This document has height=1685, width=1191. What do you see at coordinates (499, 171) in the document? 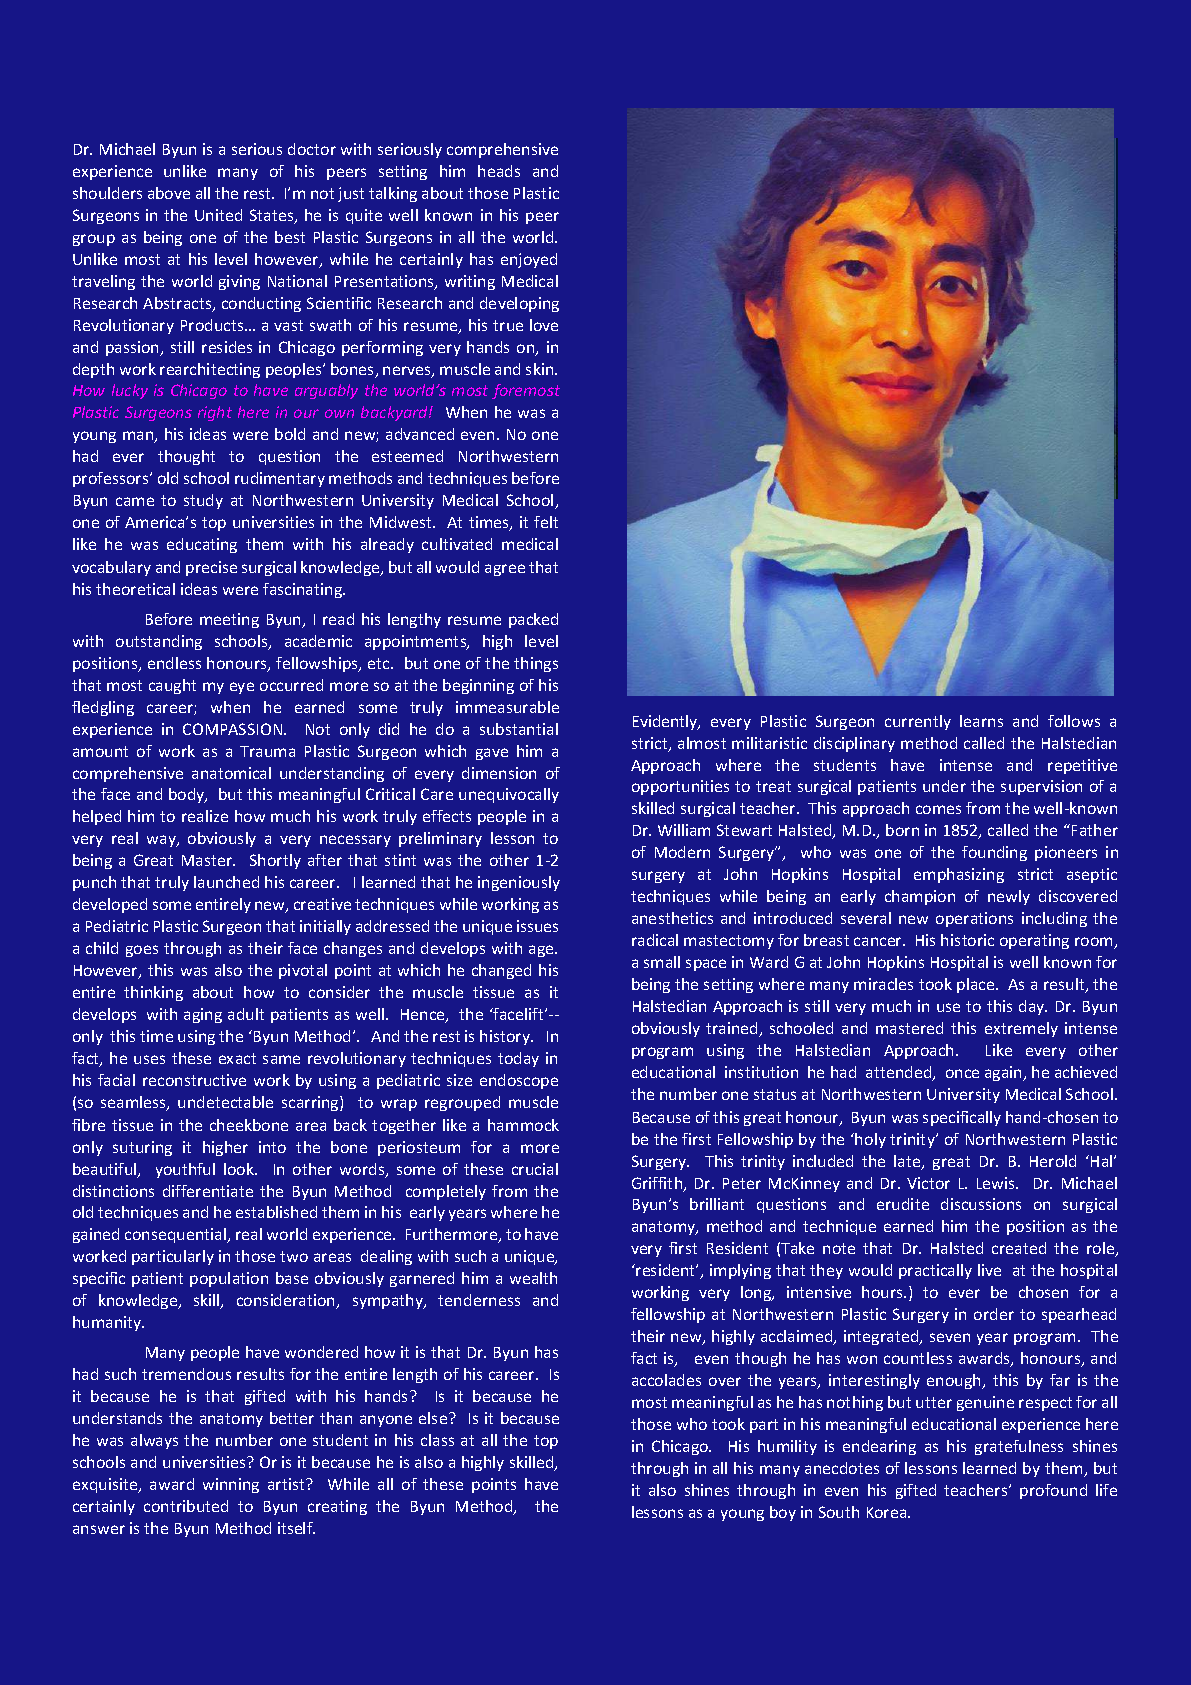
I see `heads` at bounding box center [499, 171].
